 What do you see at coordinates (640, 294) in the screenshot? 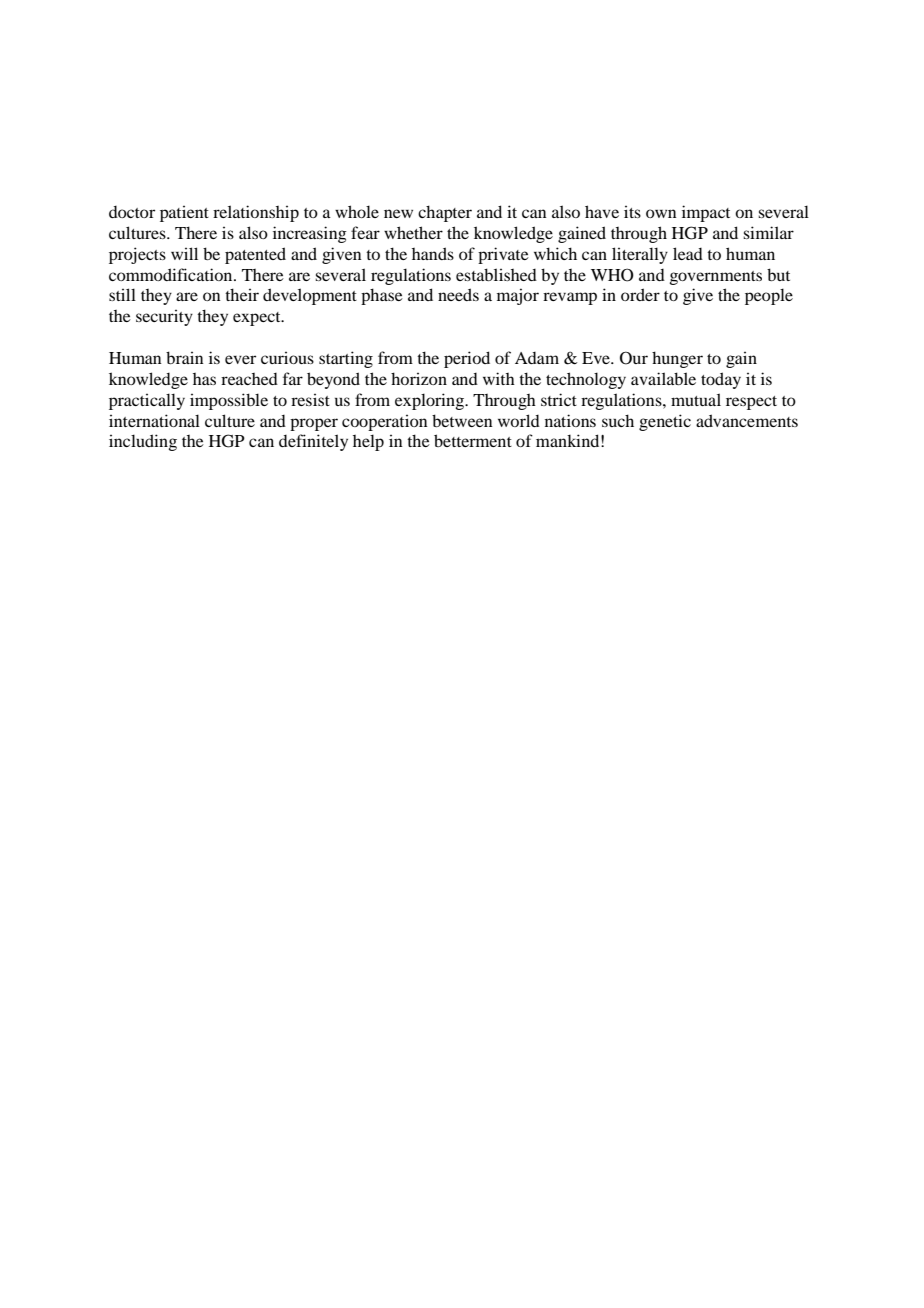
I see `order` at bounding box center [640, 294].
